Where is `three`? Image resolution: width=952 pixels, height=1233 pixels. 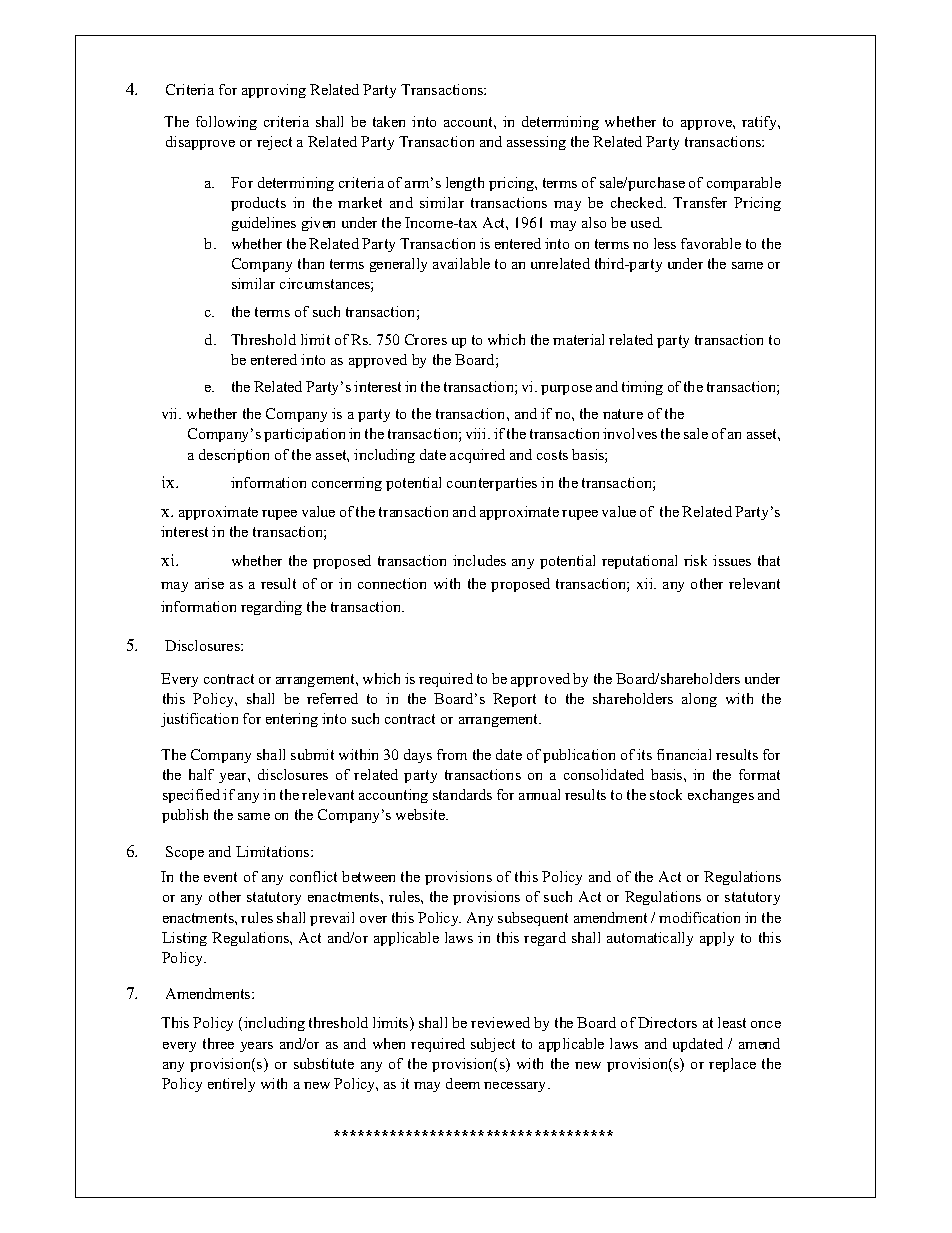 three is located at coordinates (218, 1043).
